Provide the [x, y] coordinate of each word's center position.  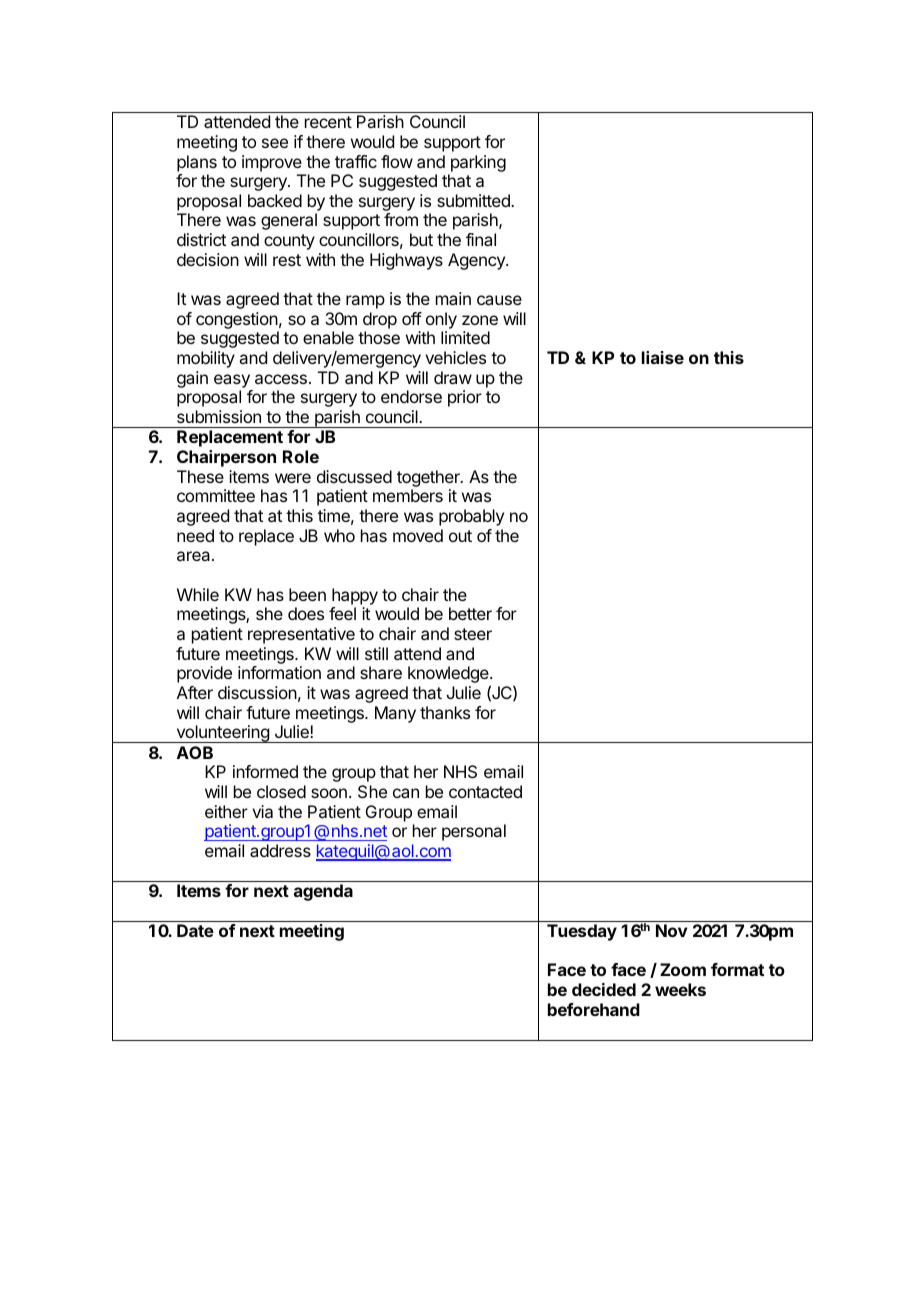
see [275, 143]
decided [604, 989]
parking [478, 163]
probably [471, 517]
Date [195, 930]
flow [397, 161]
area [195, 556]
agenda [323, 892]
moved [418, 535]
